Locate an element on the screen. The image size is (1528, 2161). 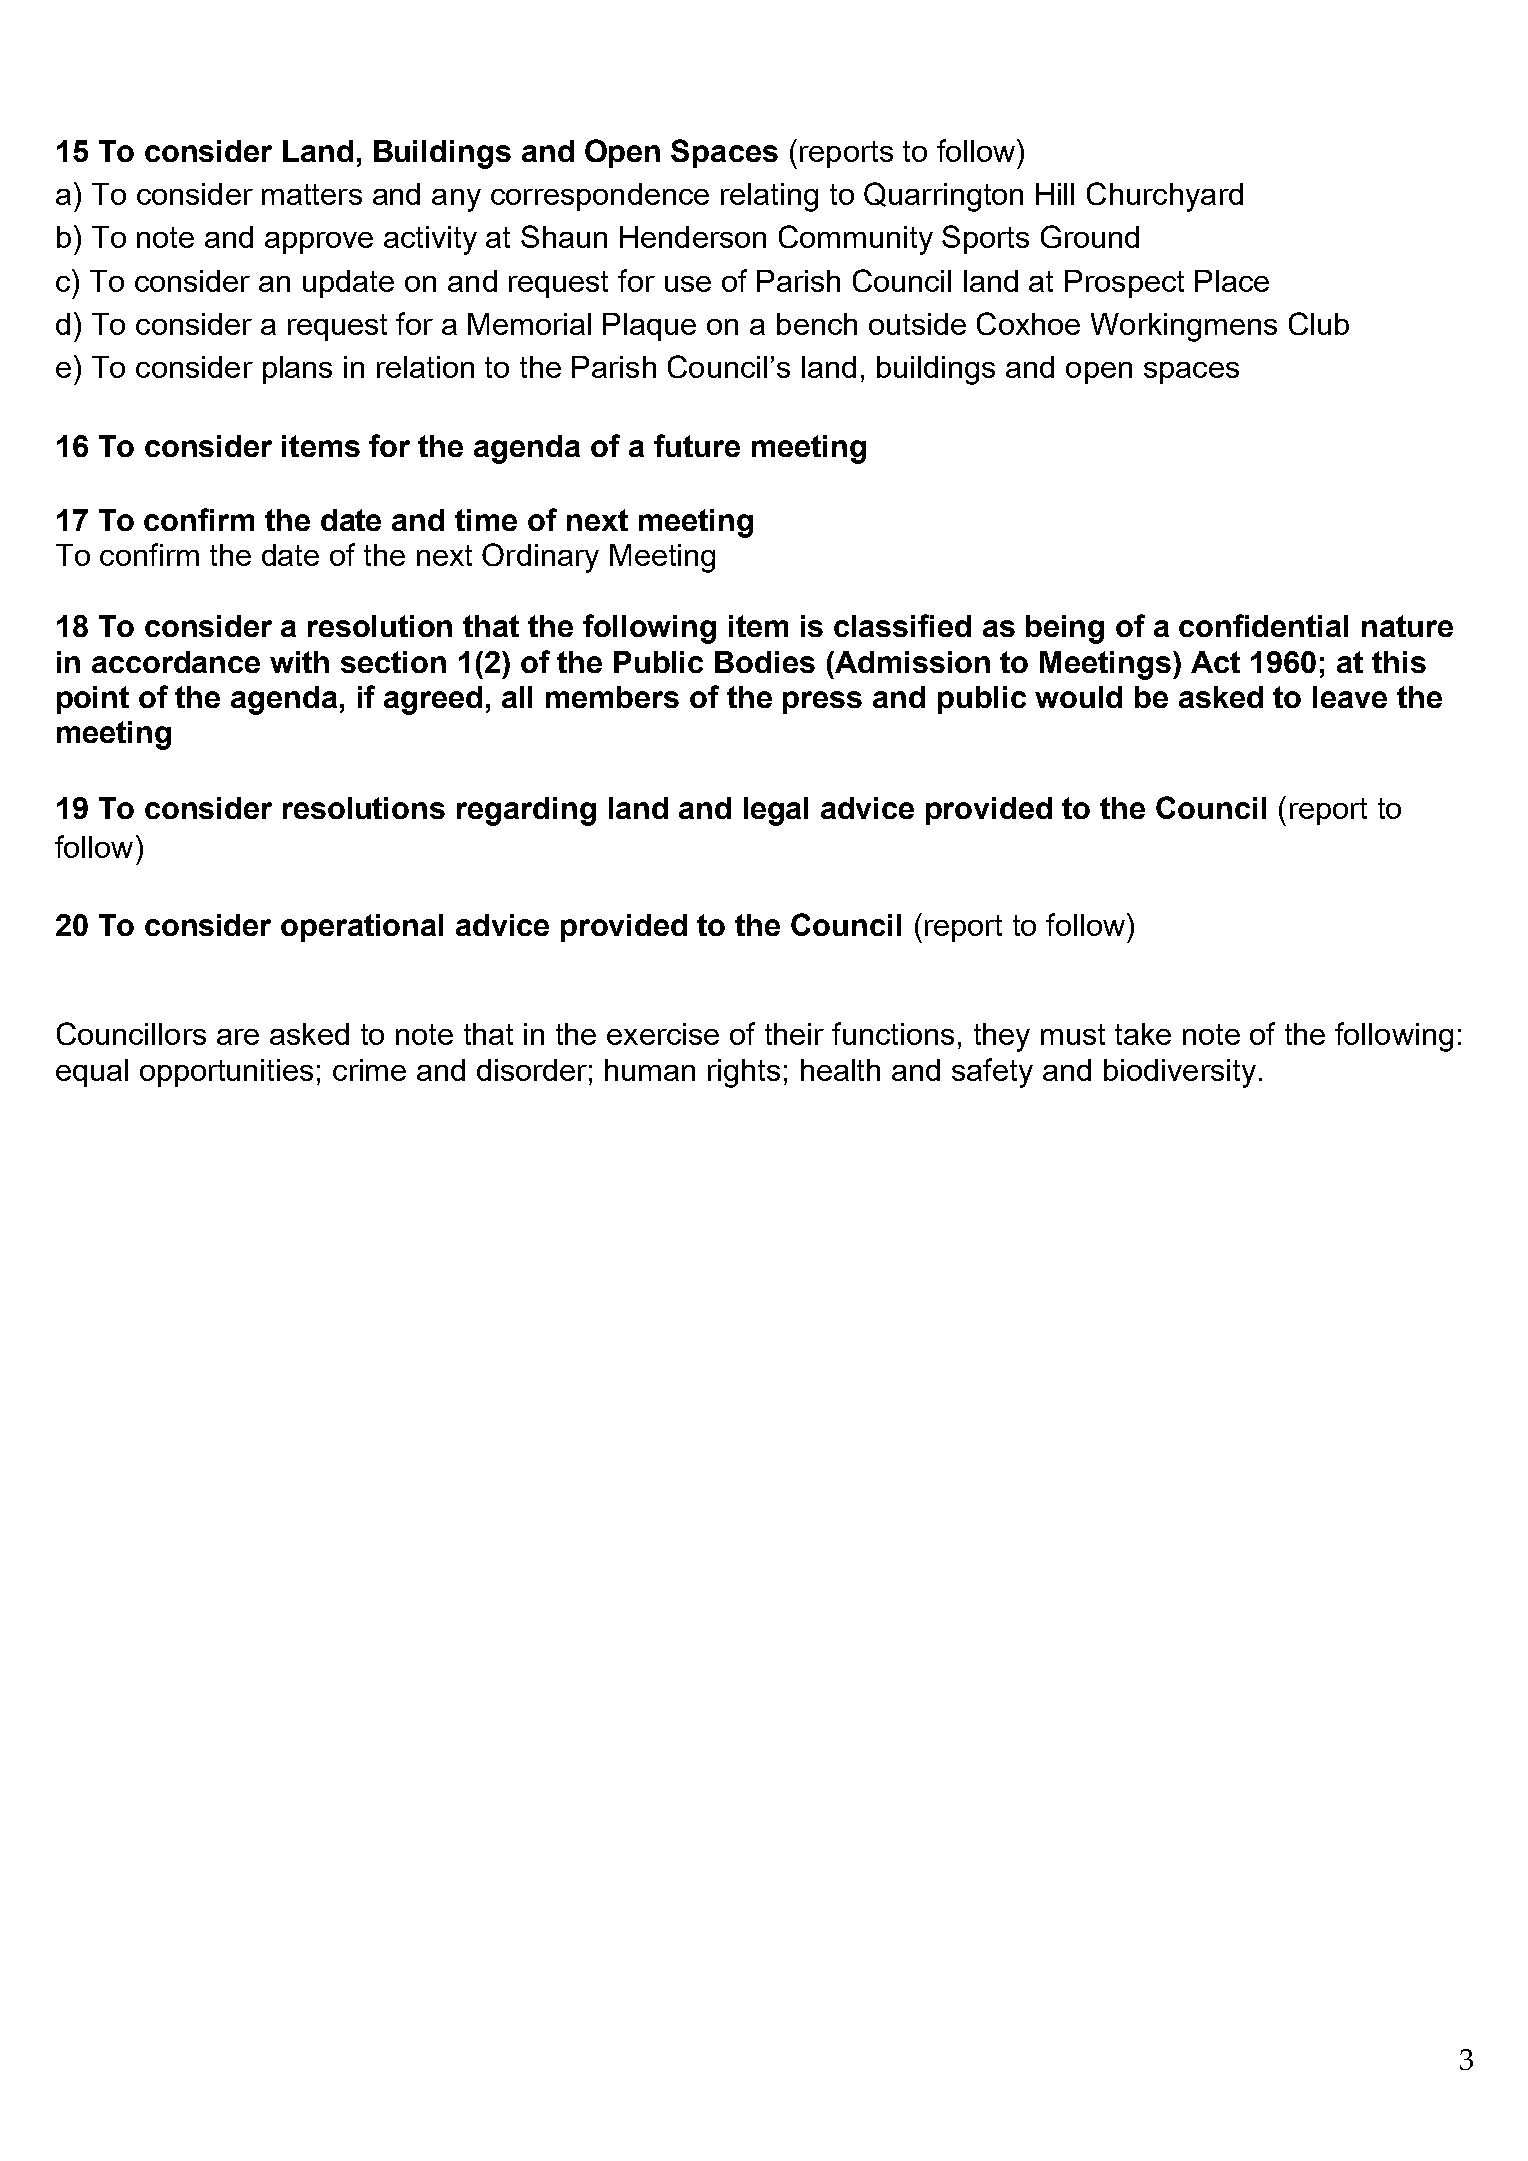
approve is located at coordinates (319, 243).
